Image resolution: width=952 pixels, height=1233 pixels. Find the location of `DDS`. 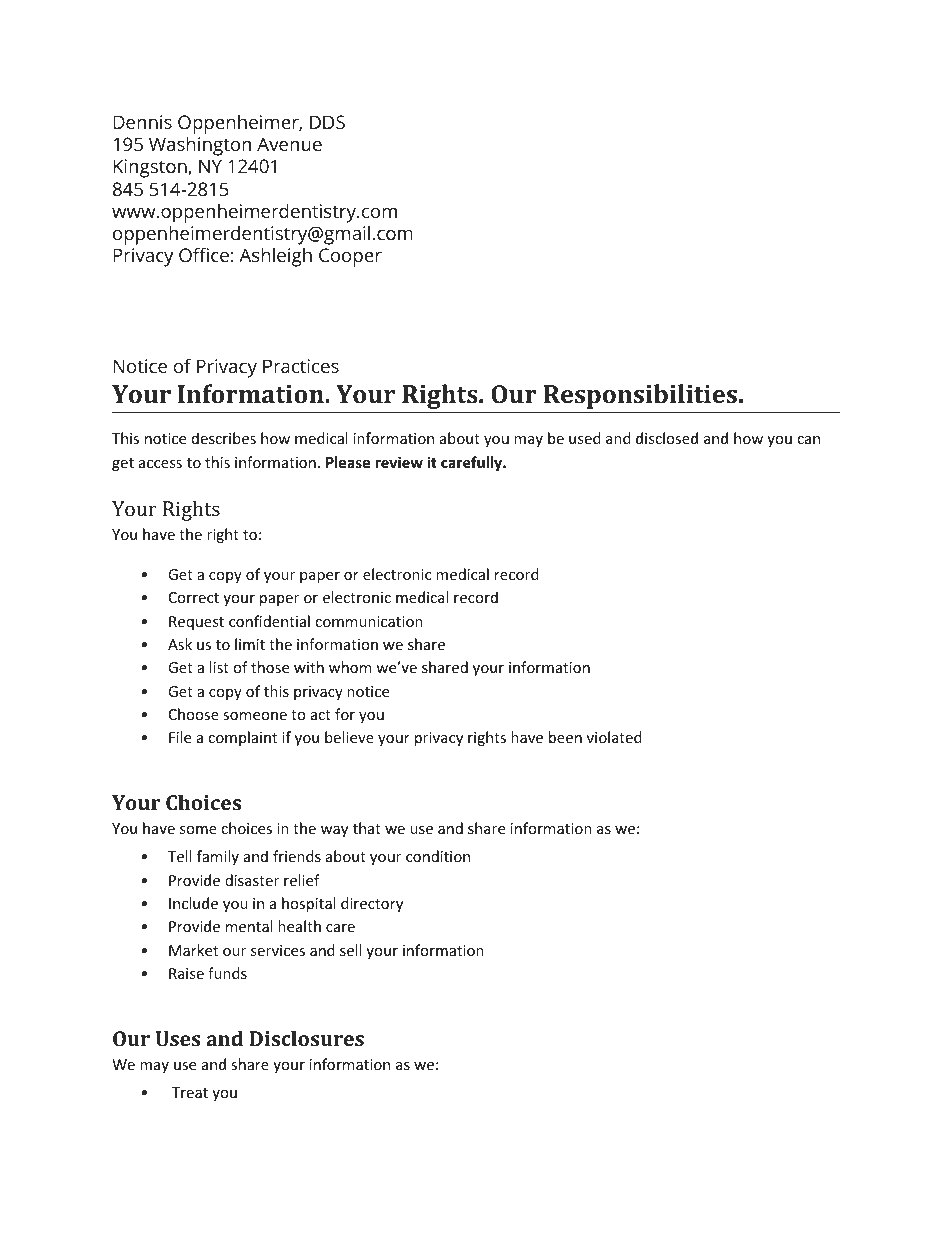

DDS is located at coordinates (327, 122).
